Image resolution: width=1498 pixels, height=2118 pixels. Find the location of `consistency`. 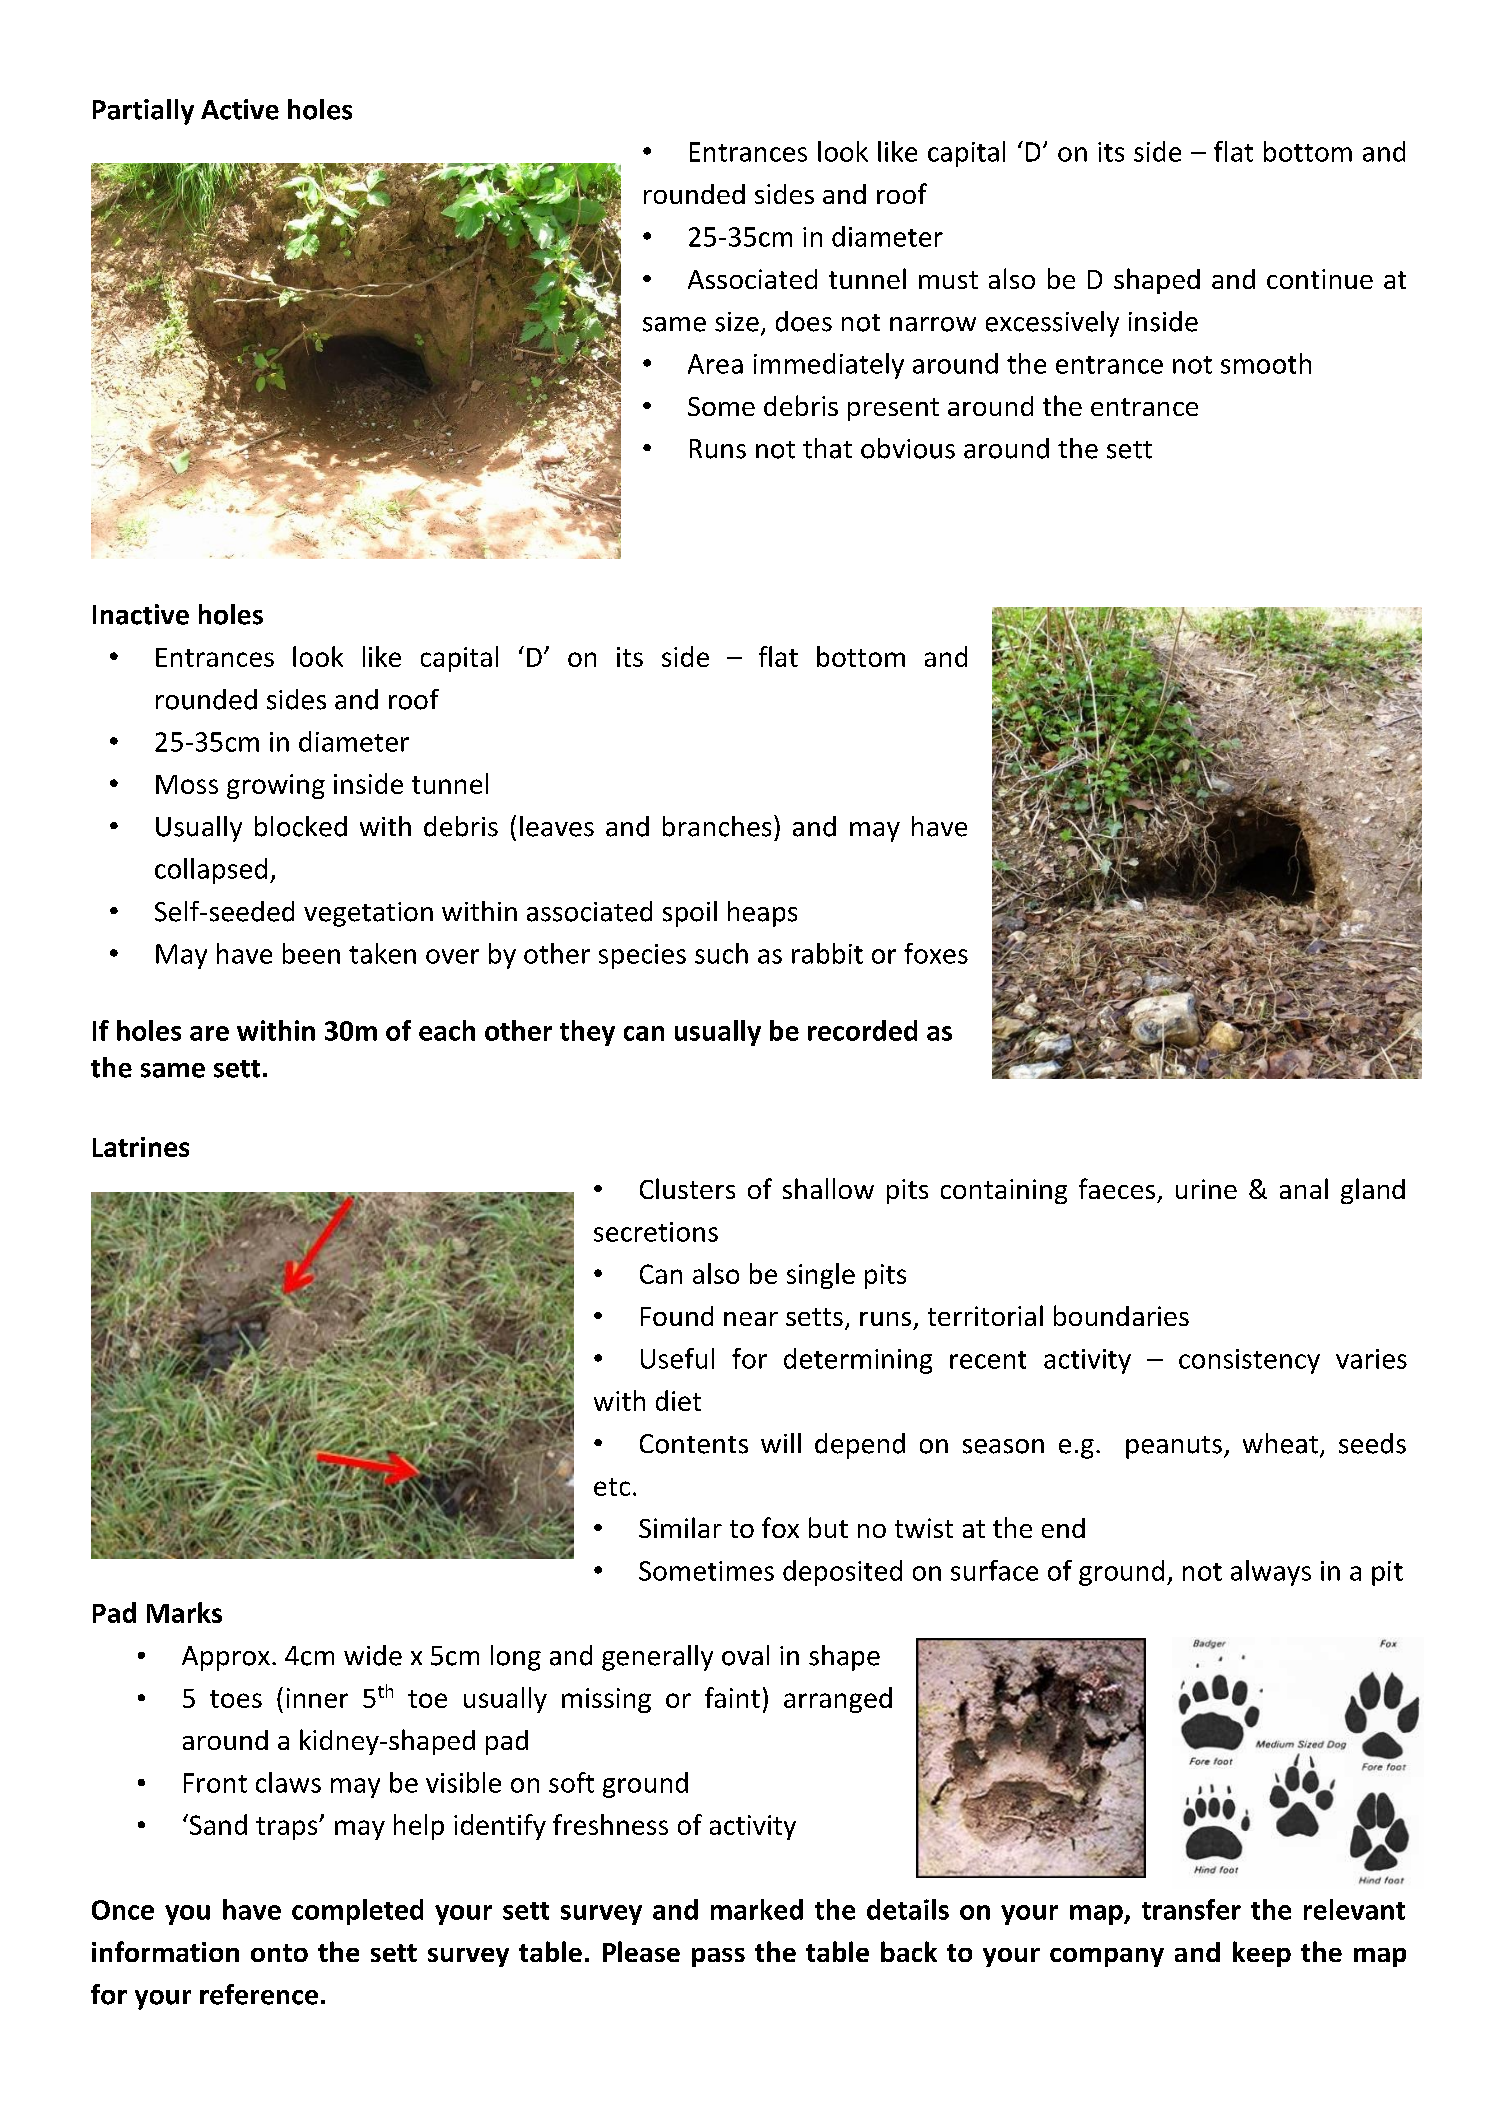

consistency is located at coordinates (1249, 1361).
